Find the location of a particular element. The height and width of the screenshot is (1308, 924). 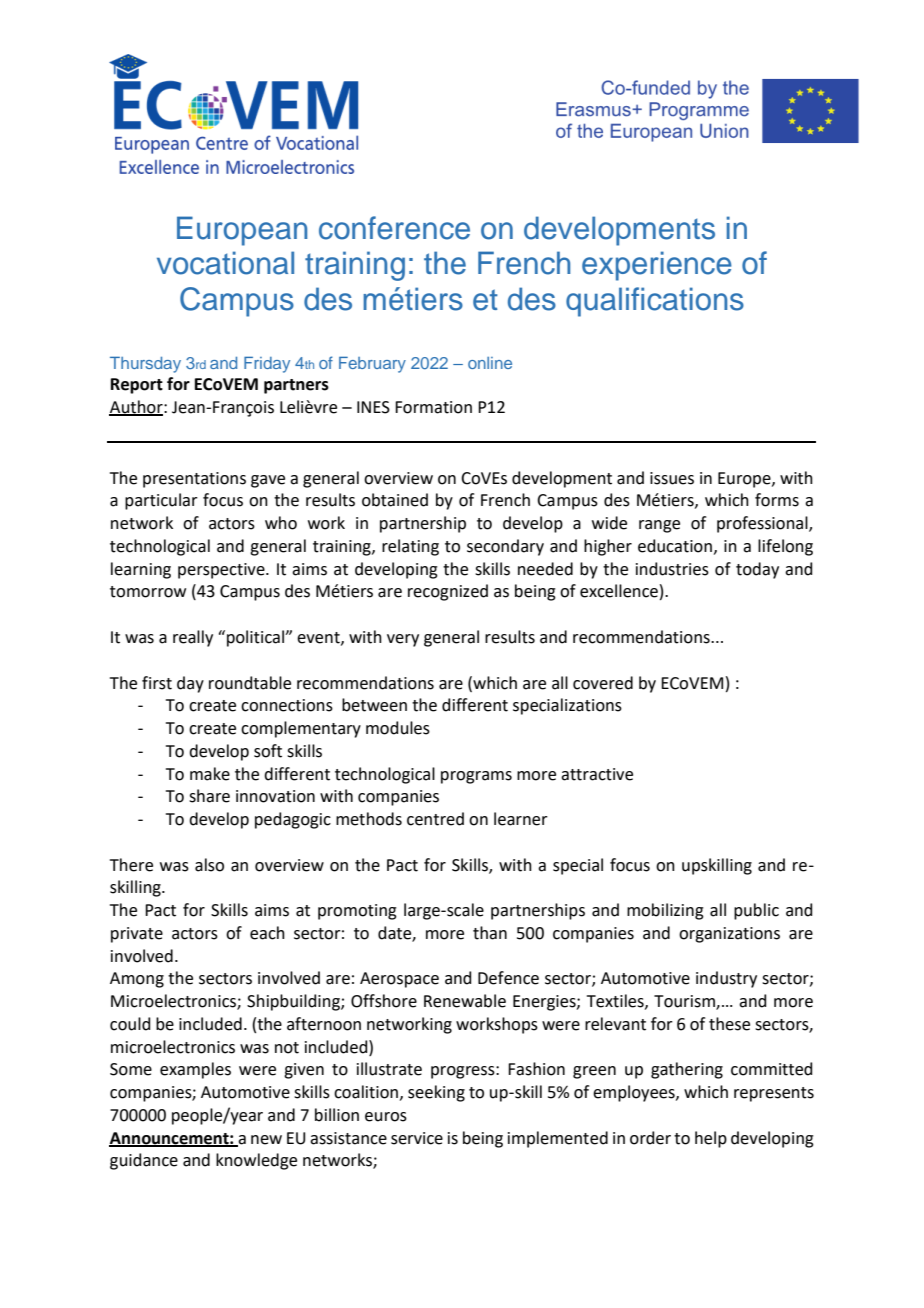

knowledge is located at coordinates (256, 1161).
